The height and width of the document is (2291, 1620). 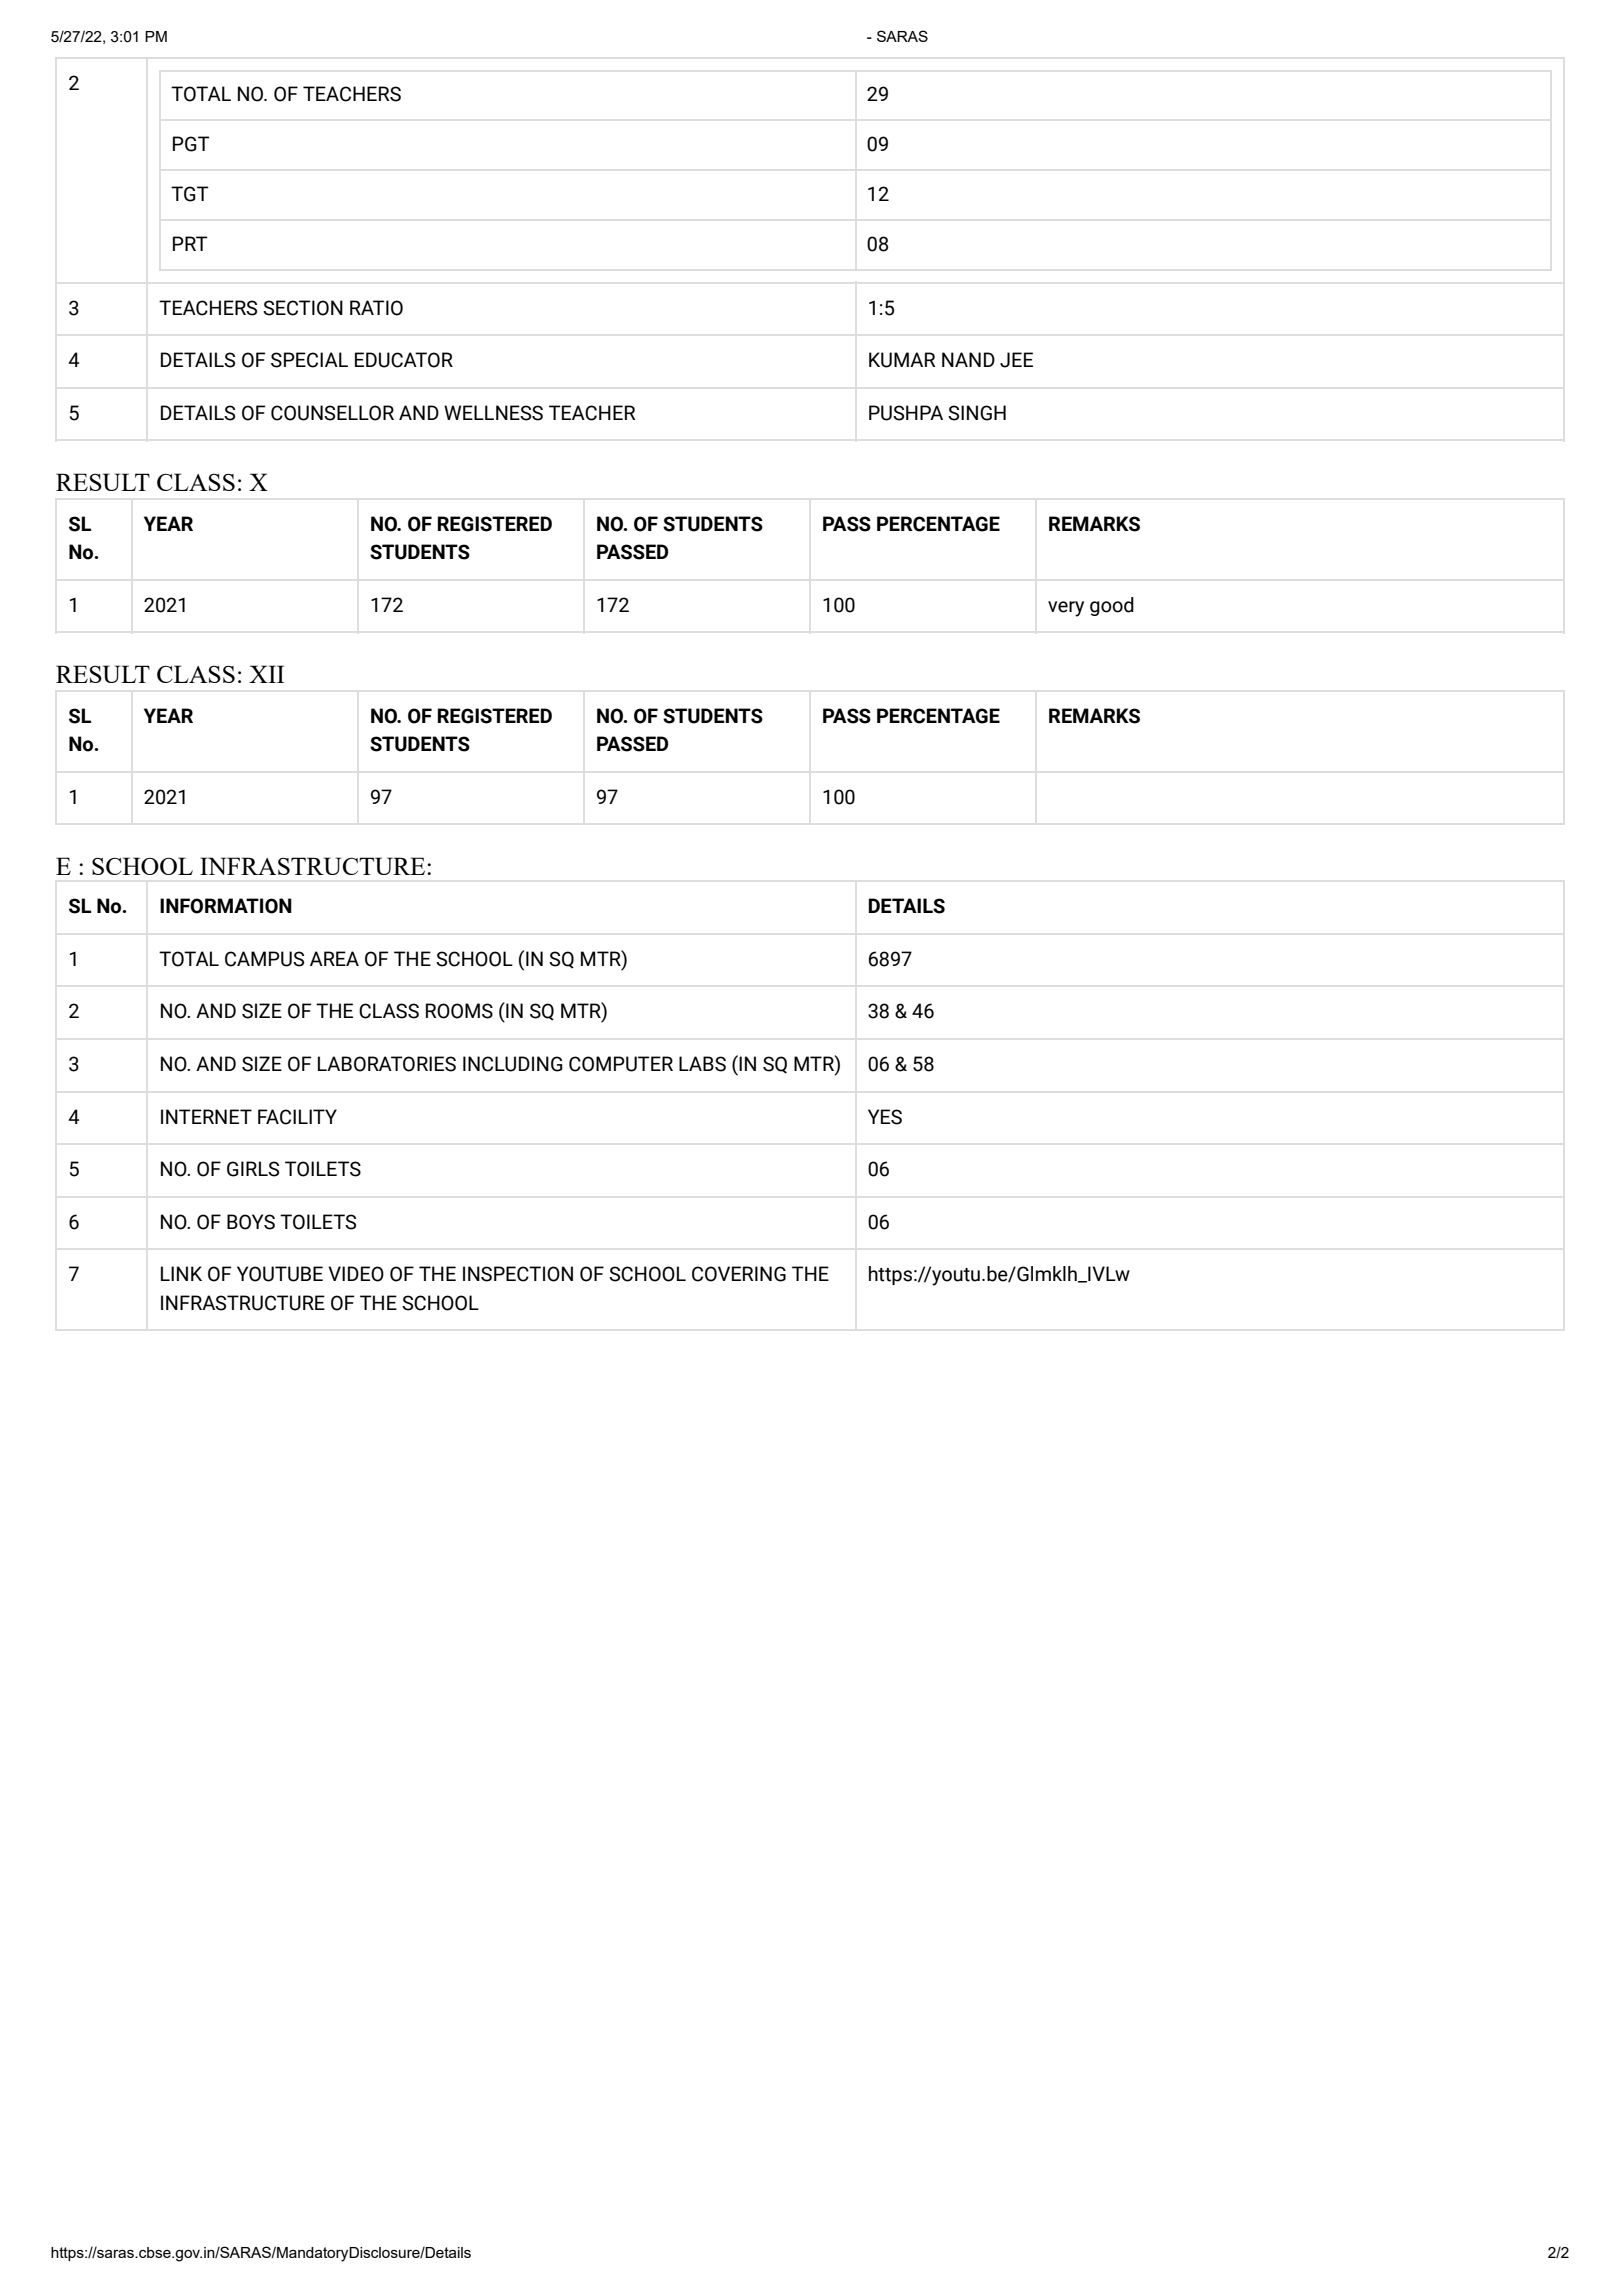 What do you see at coordinates (1066, 609) in the document?
I see `very` at bounding box center [1066, 609].
